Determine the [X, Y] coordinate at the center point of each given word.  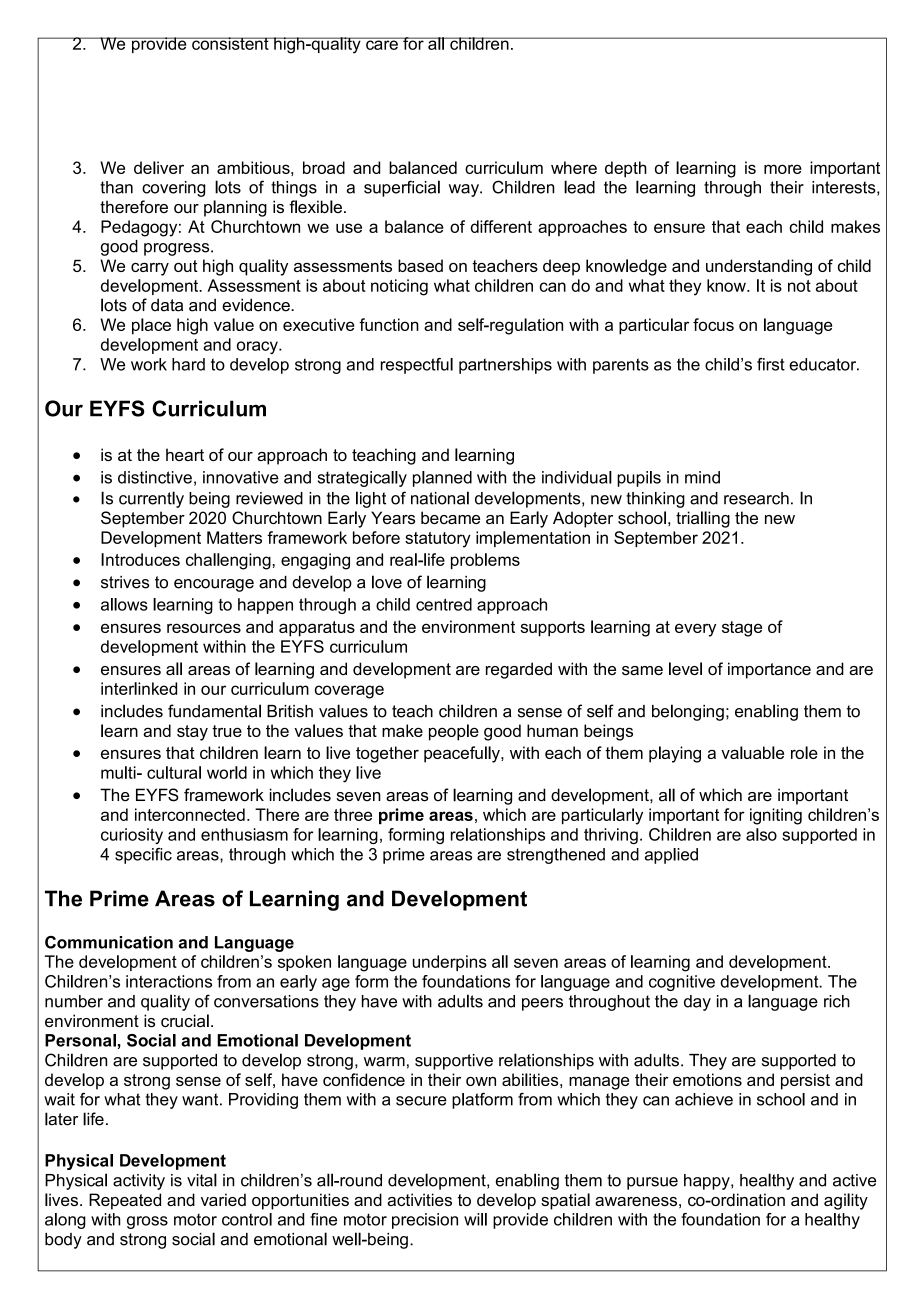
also [761, 834]
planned [442, 479]
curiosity [132, 836]
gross [147, 1222]
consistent [230, 43]
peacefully [463, 754]
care [382, 44]
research [756, 498]
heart [185, 454]
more [783, 169]
